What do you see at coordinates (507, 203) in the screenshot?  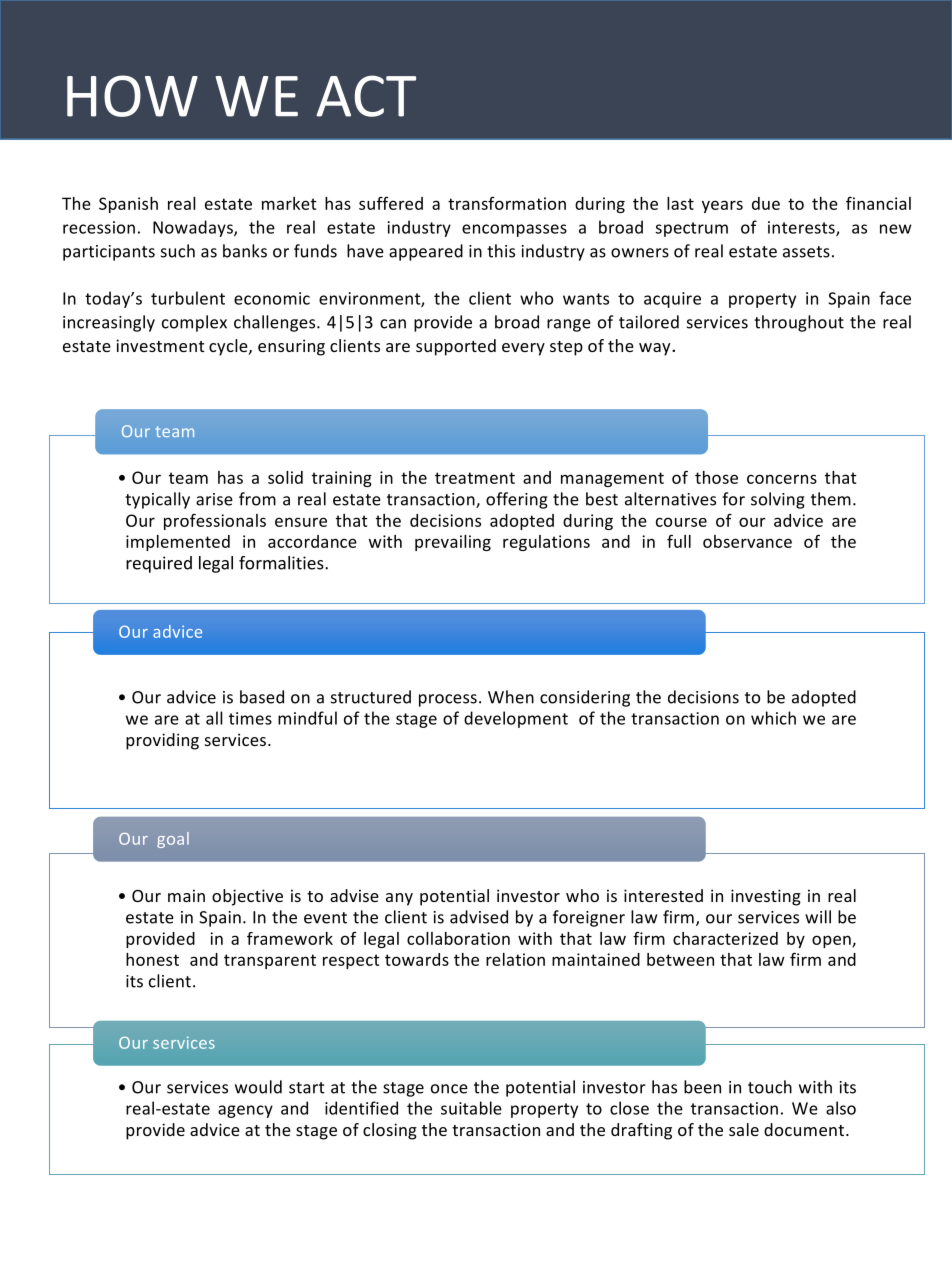 I see `transformation` at bounding box center [507, 203].
